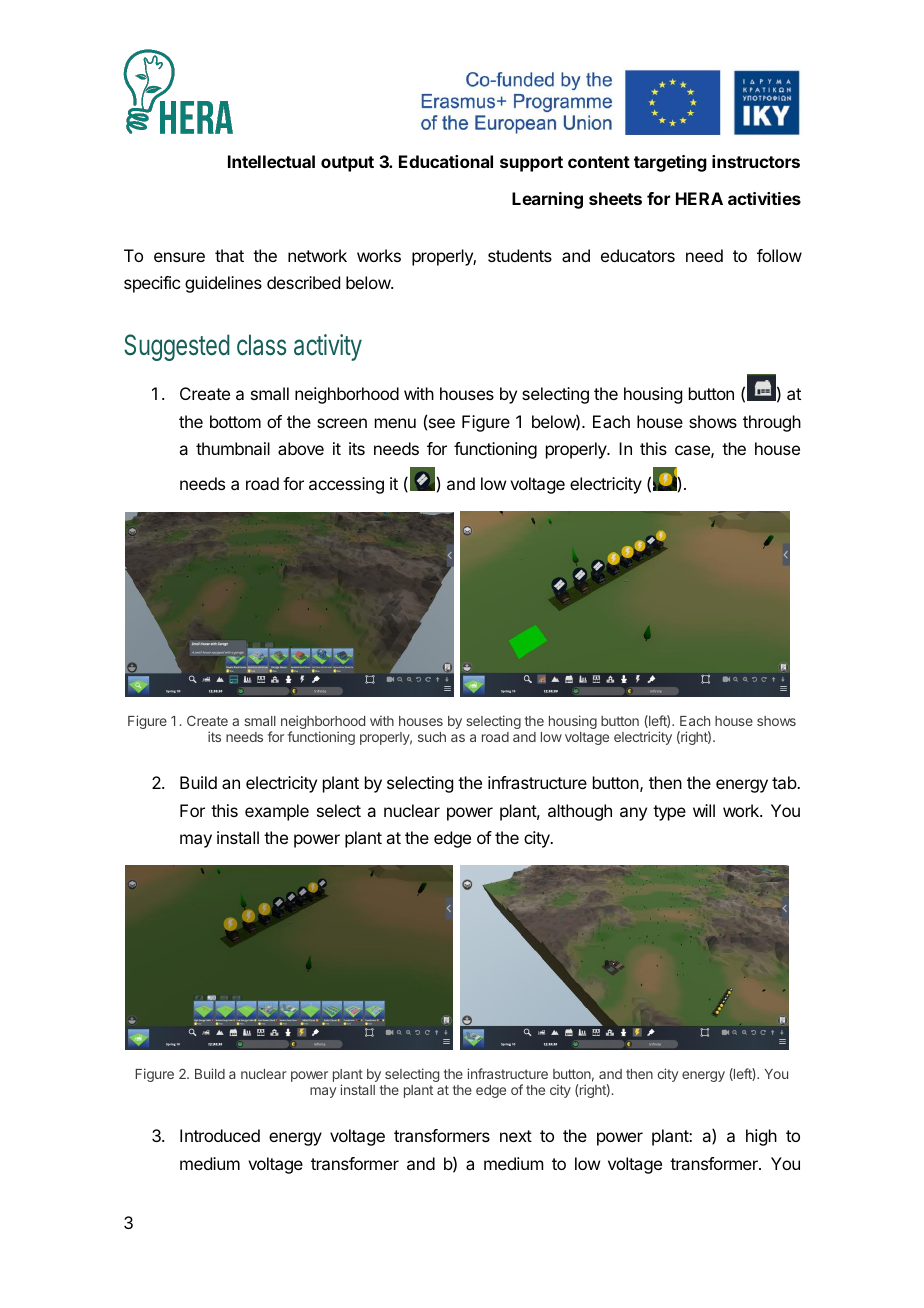 This image has height=1308, width=924. Describe the element at coordinates (446, 161) in the image. I see `Educational` at that location.
